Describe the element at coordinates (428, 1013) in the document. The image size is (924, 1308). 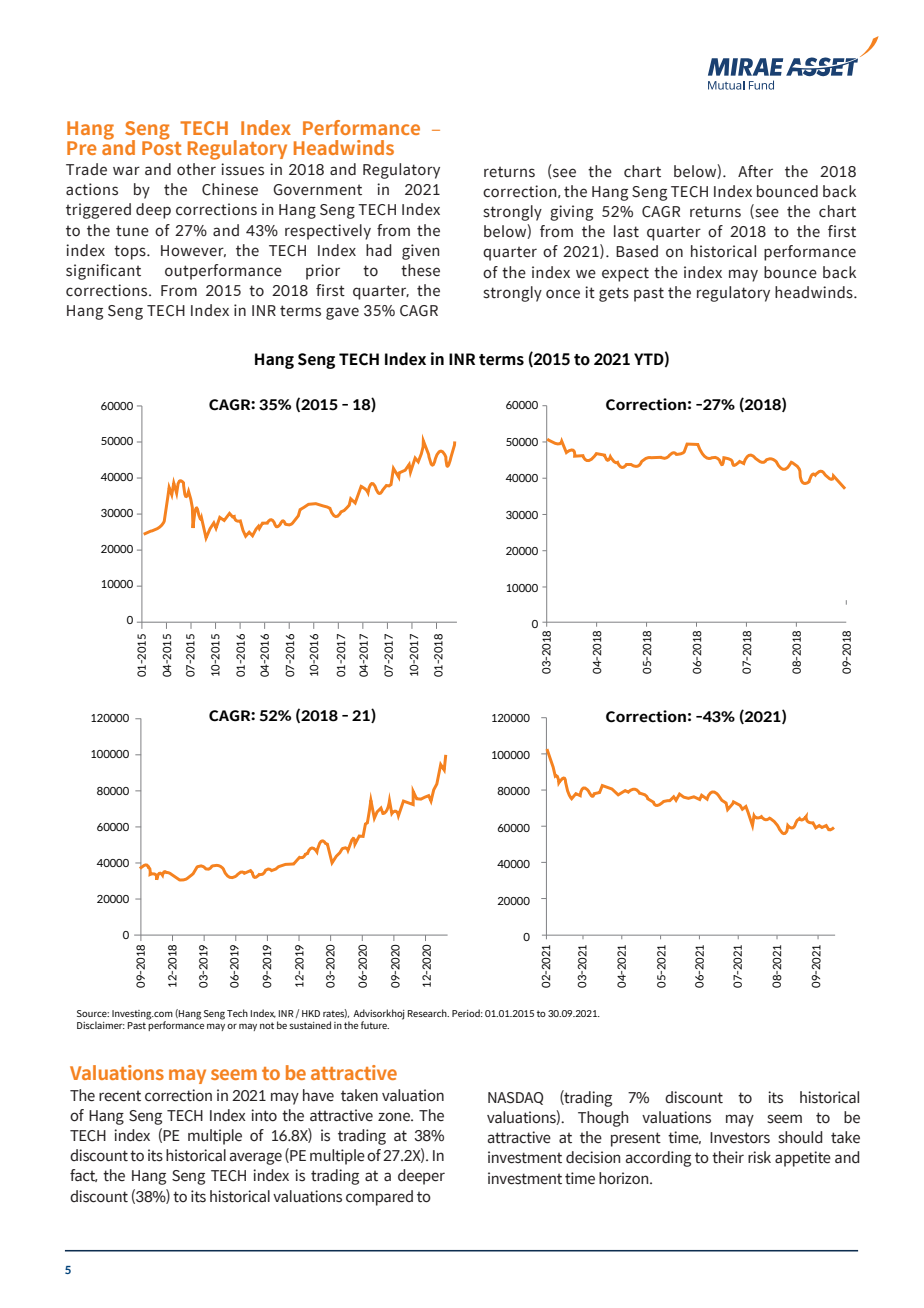
I see `Research` at that location.
